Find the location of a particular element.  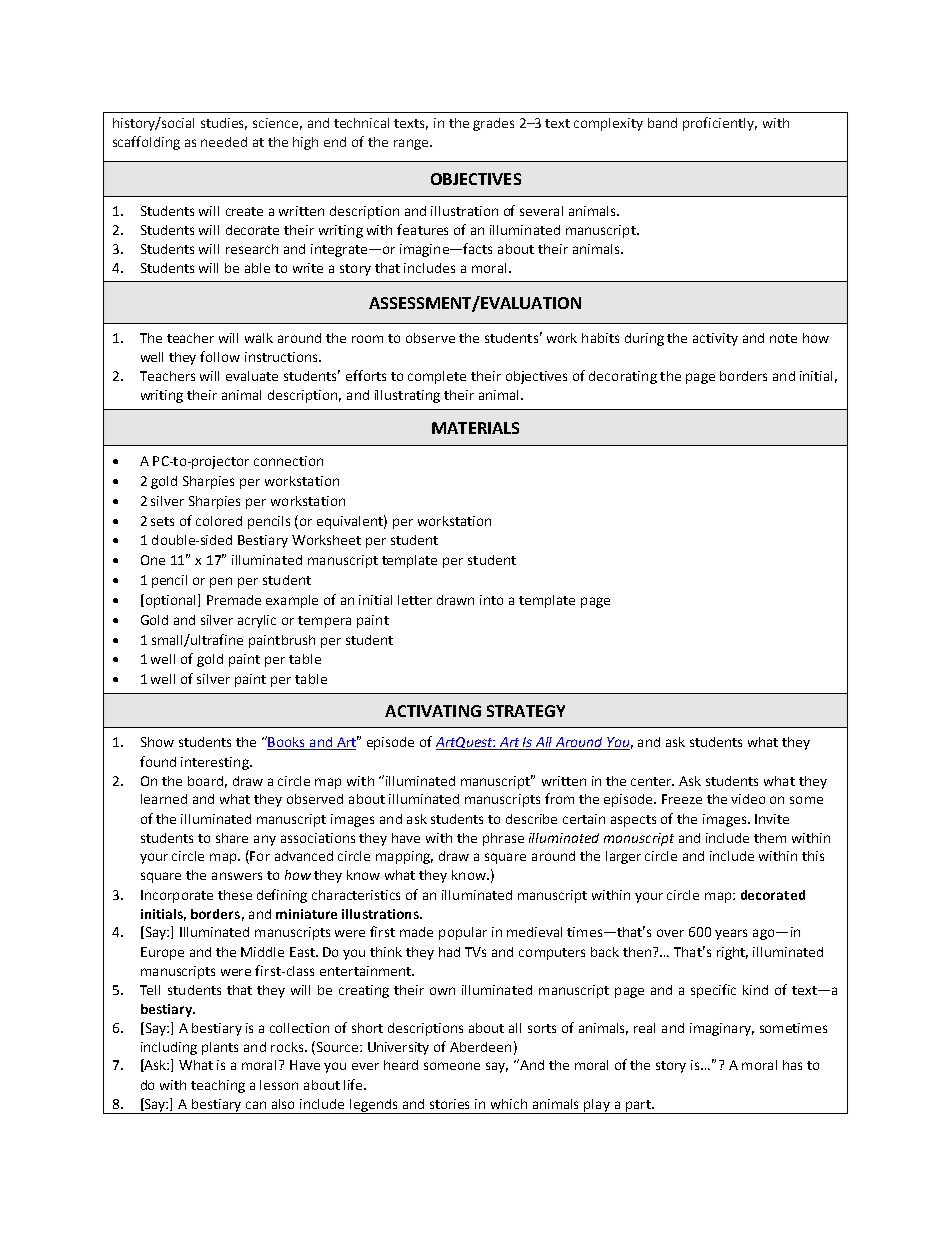

grades is located at coordinates (493, 124).
